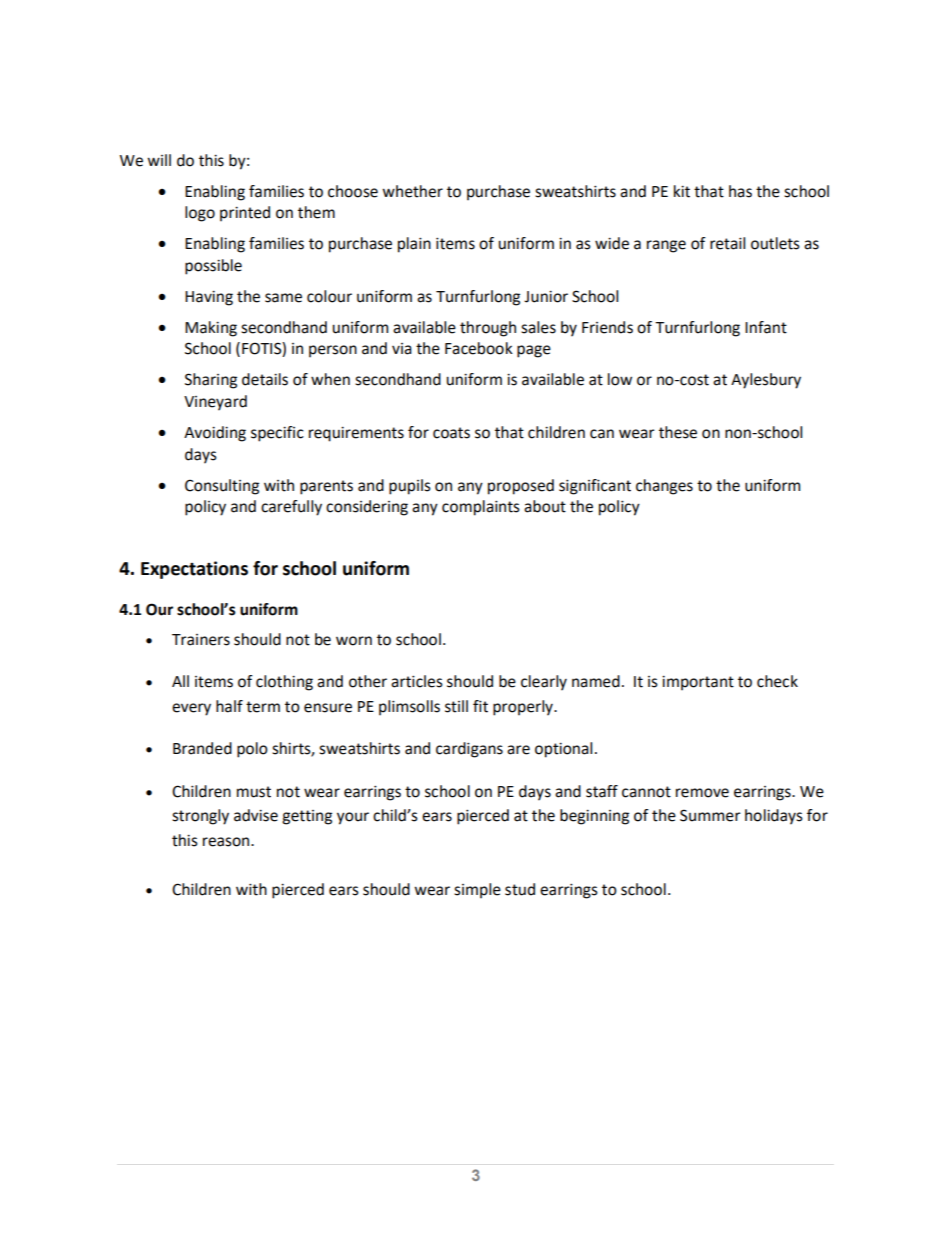 The width and height of the screenshot is (952, 1233). What do you see at coordinates (678, 432) in the screenshot?
I see `these` at bounding box center [678, 432].
